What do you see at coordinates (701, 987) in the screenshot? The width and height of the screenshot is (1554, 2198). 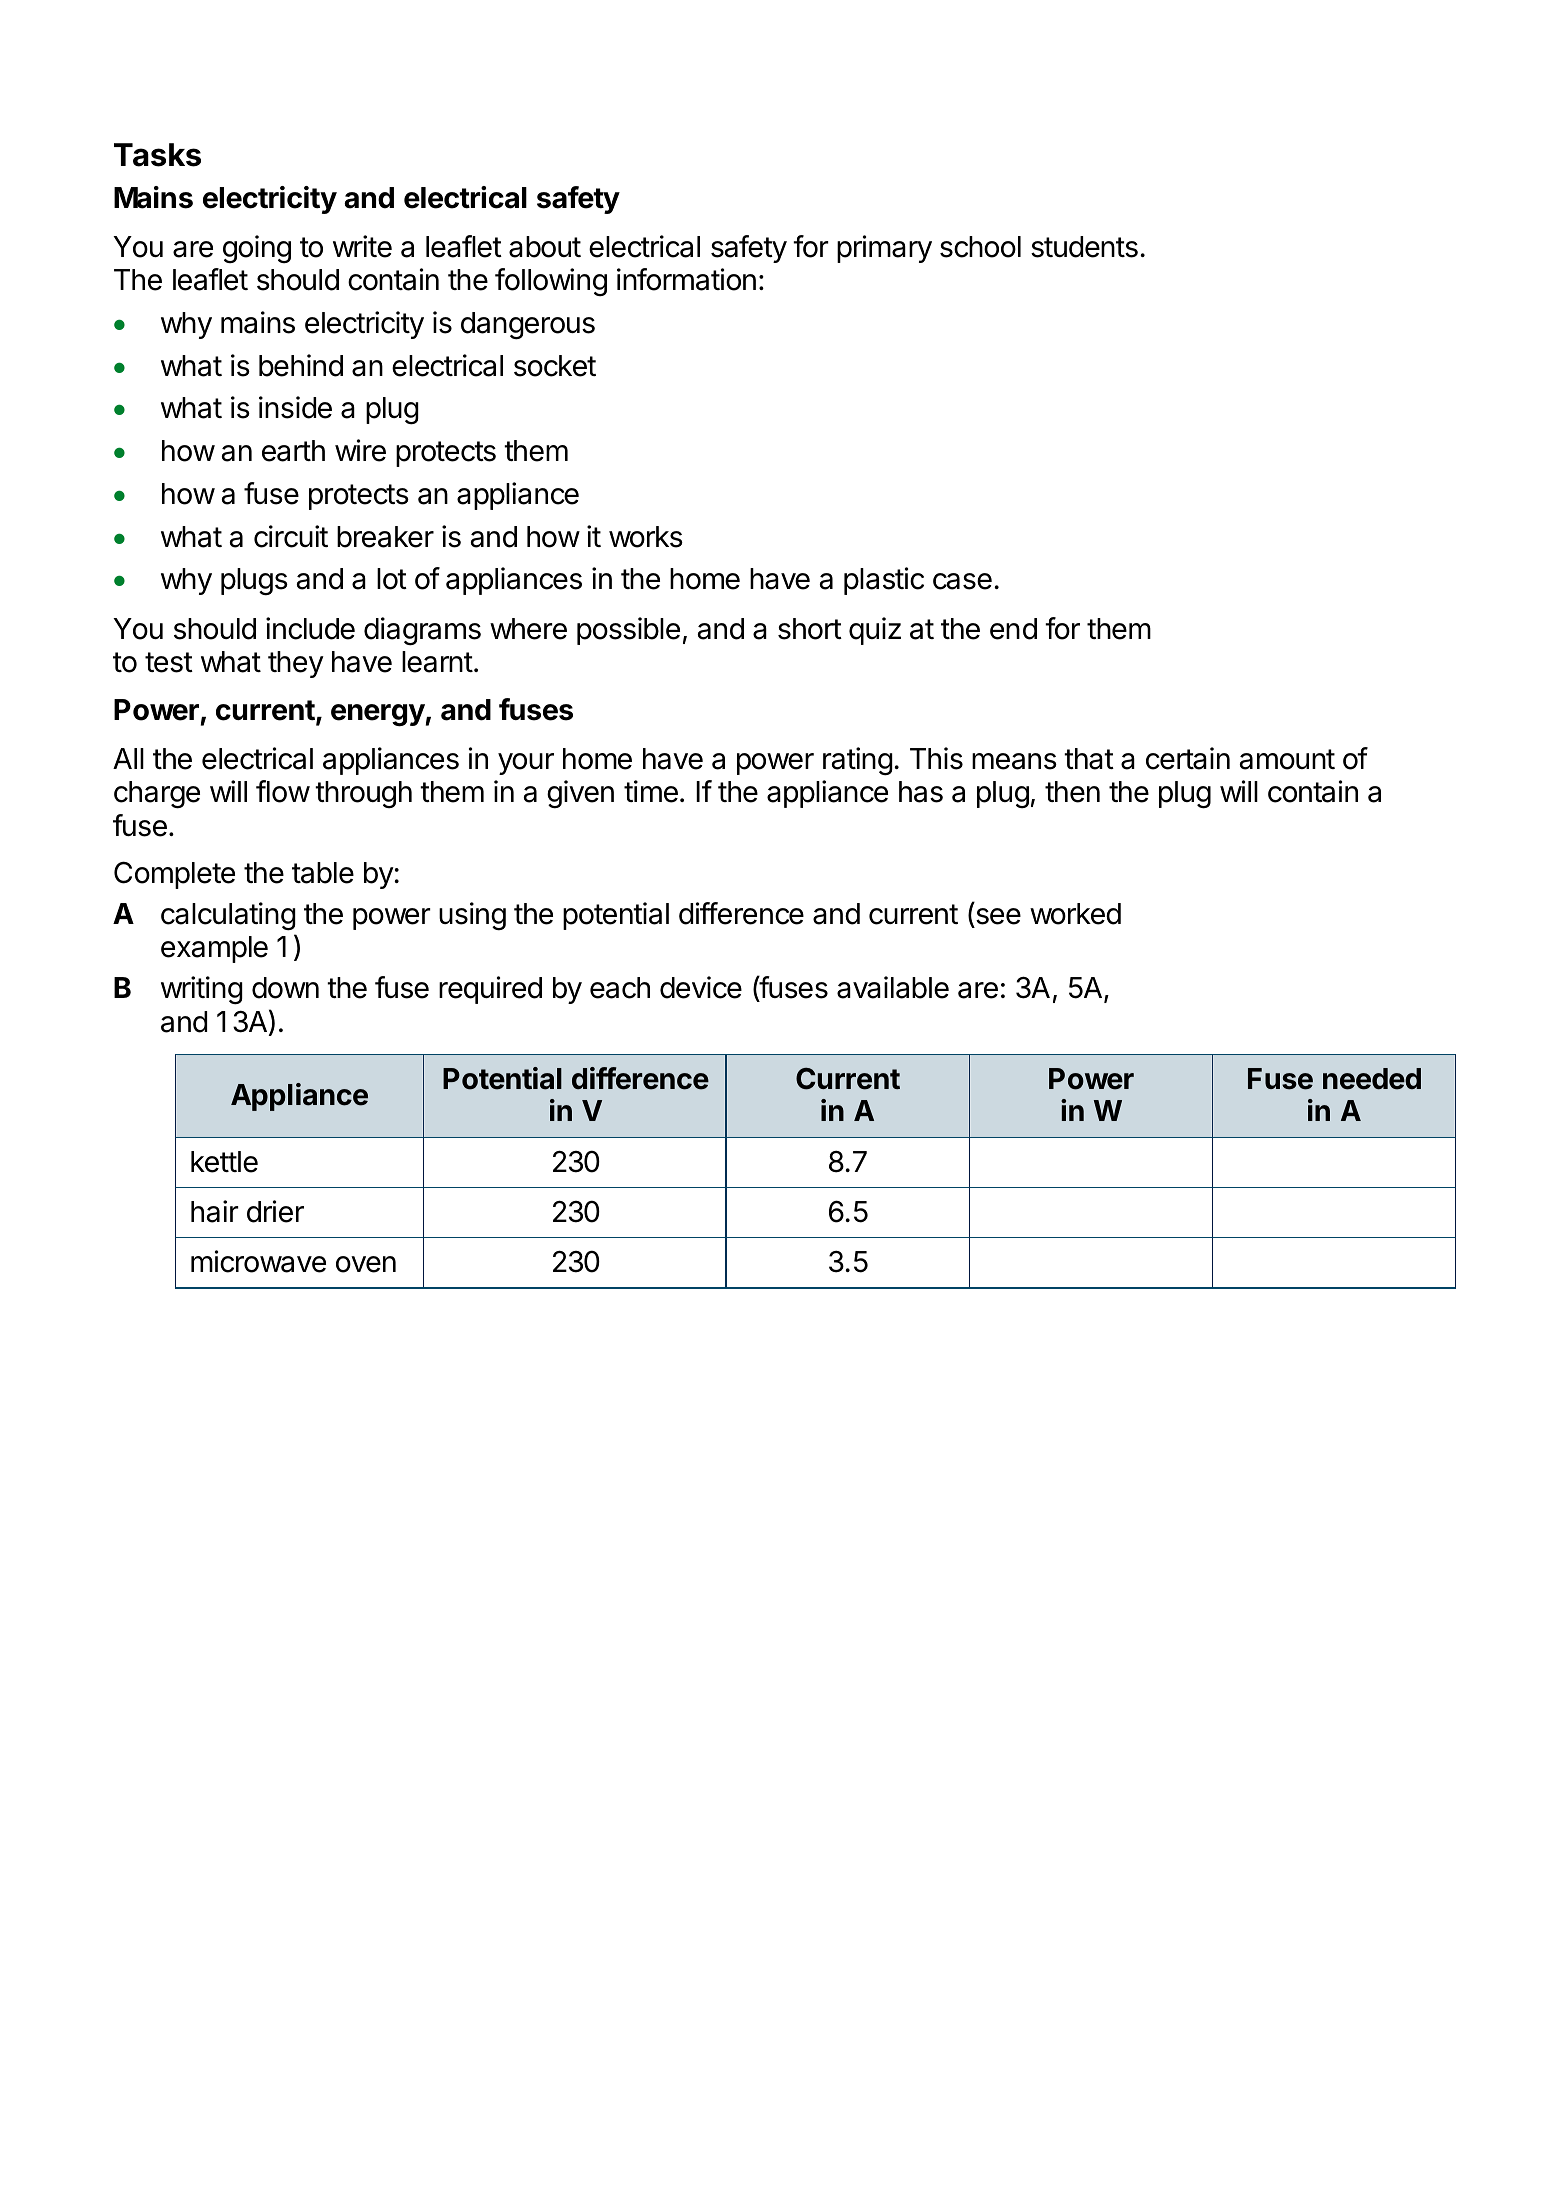 I see `device` at bounding box center [701, 987].
